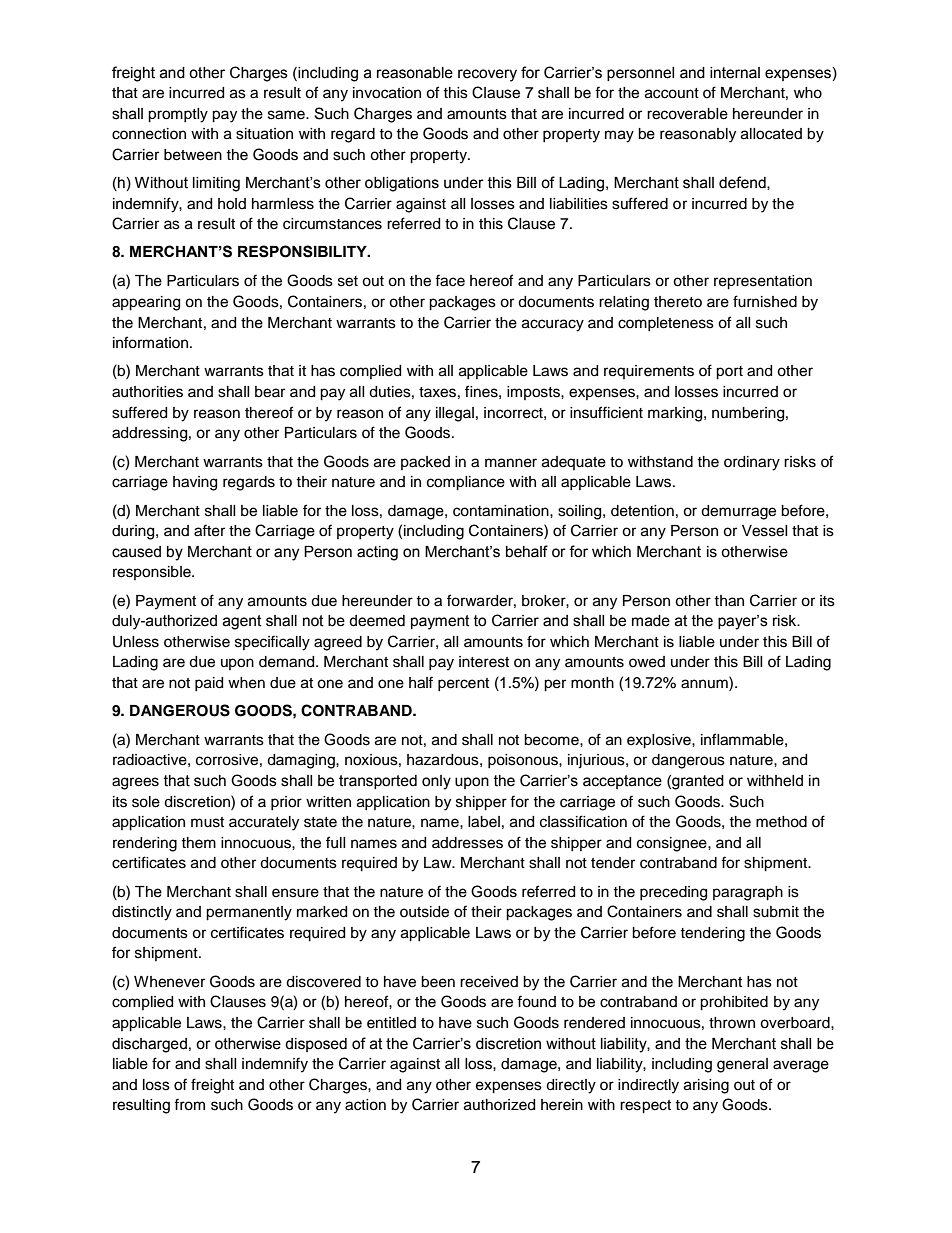 This screenshot has height=1233, width=952. What do you see at coordinates (178, 115) in the screenshot?
I see `promptly` at bounding box center [178, 115].
